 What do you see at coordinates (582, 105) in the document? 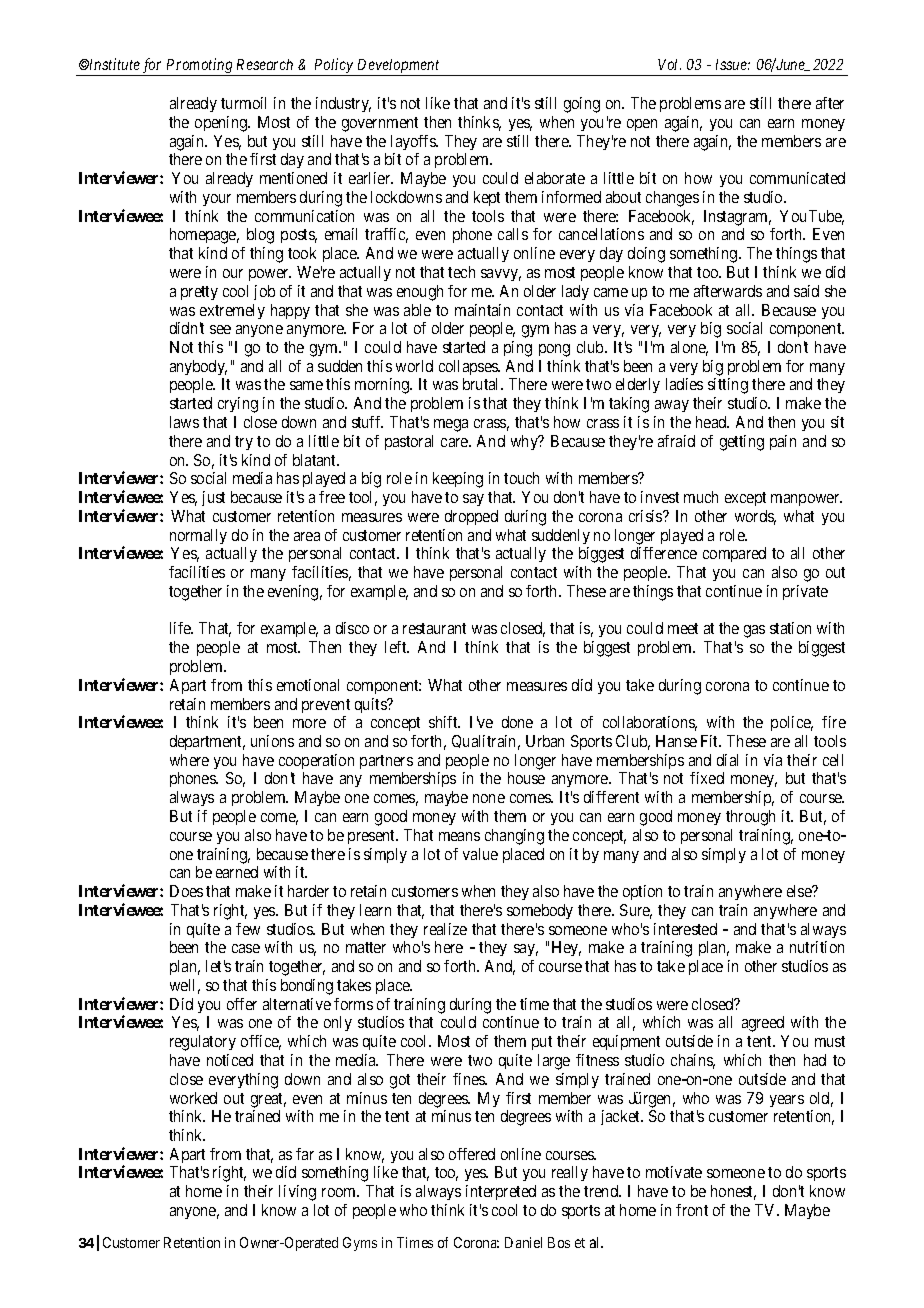
I see `going` at bounding box center [582, 105].
